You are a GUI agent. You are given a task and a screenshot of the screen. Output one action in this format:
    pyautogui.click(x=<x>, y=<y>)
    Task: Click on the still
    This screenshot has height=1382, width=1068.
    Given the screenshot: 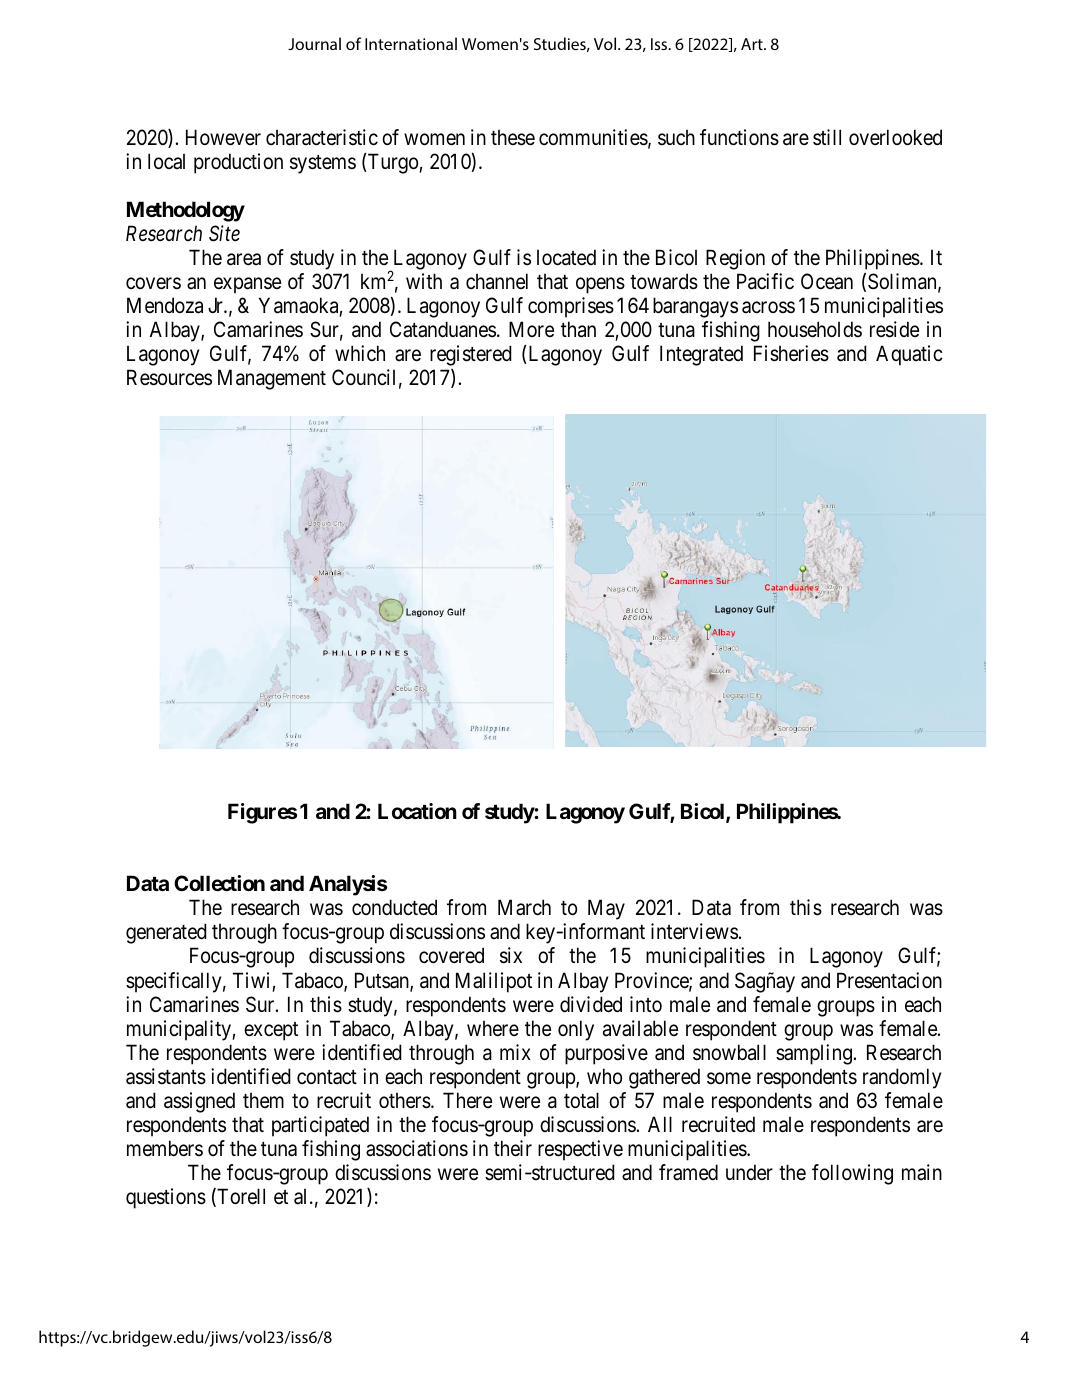 What is the action you would take?
    pyautogui.click(x=827, y=137)
